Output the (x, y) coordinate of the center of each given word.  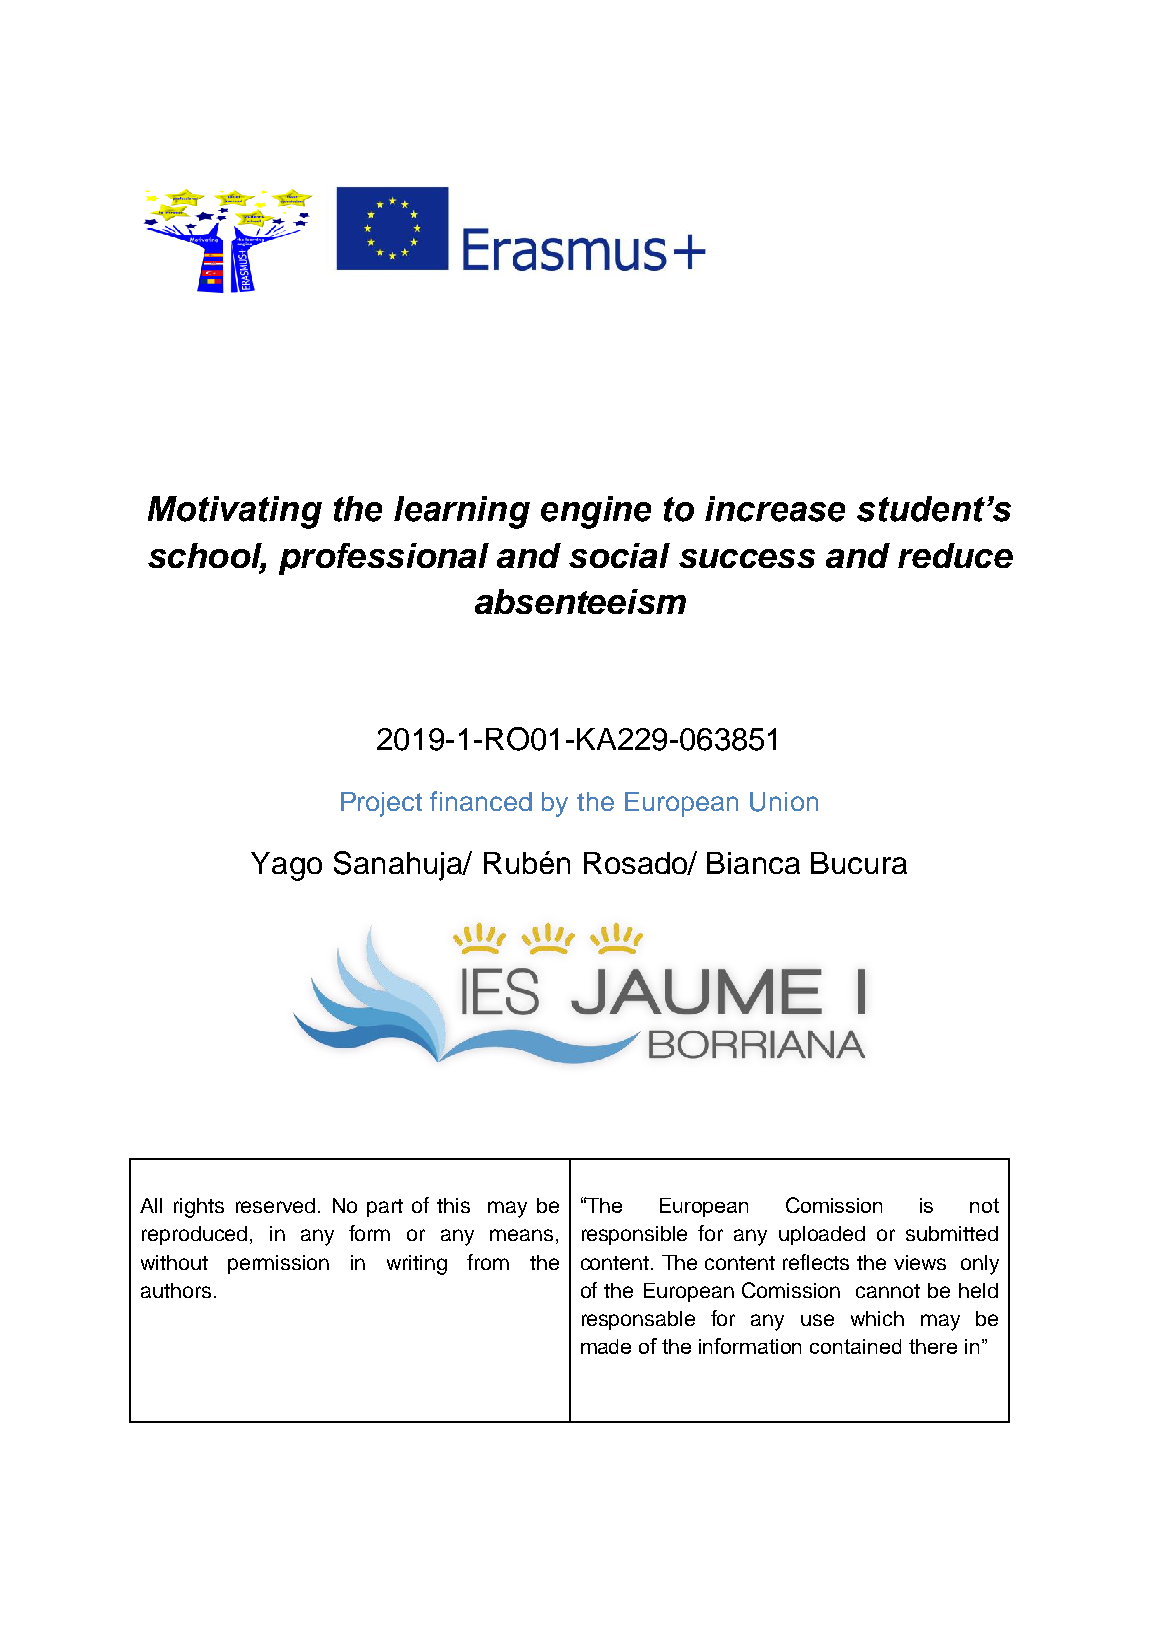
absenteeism (580, 601)
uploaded (822, 1235)
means (521, 1235)
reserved (275, 1205)
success (747, 558)
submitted (952, 1233)
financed (481, 801)
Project (381, 804)
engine (596, 512)
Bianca (753, 863)
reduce (955, 555)
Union (784, 802)
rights (199, 1208)
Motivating (235, 512)
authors (176, 1290)
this (453, 1205)
